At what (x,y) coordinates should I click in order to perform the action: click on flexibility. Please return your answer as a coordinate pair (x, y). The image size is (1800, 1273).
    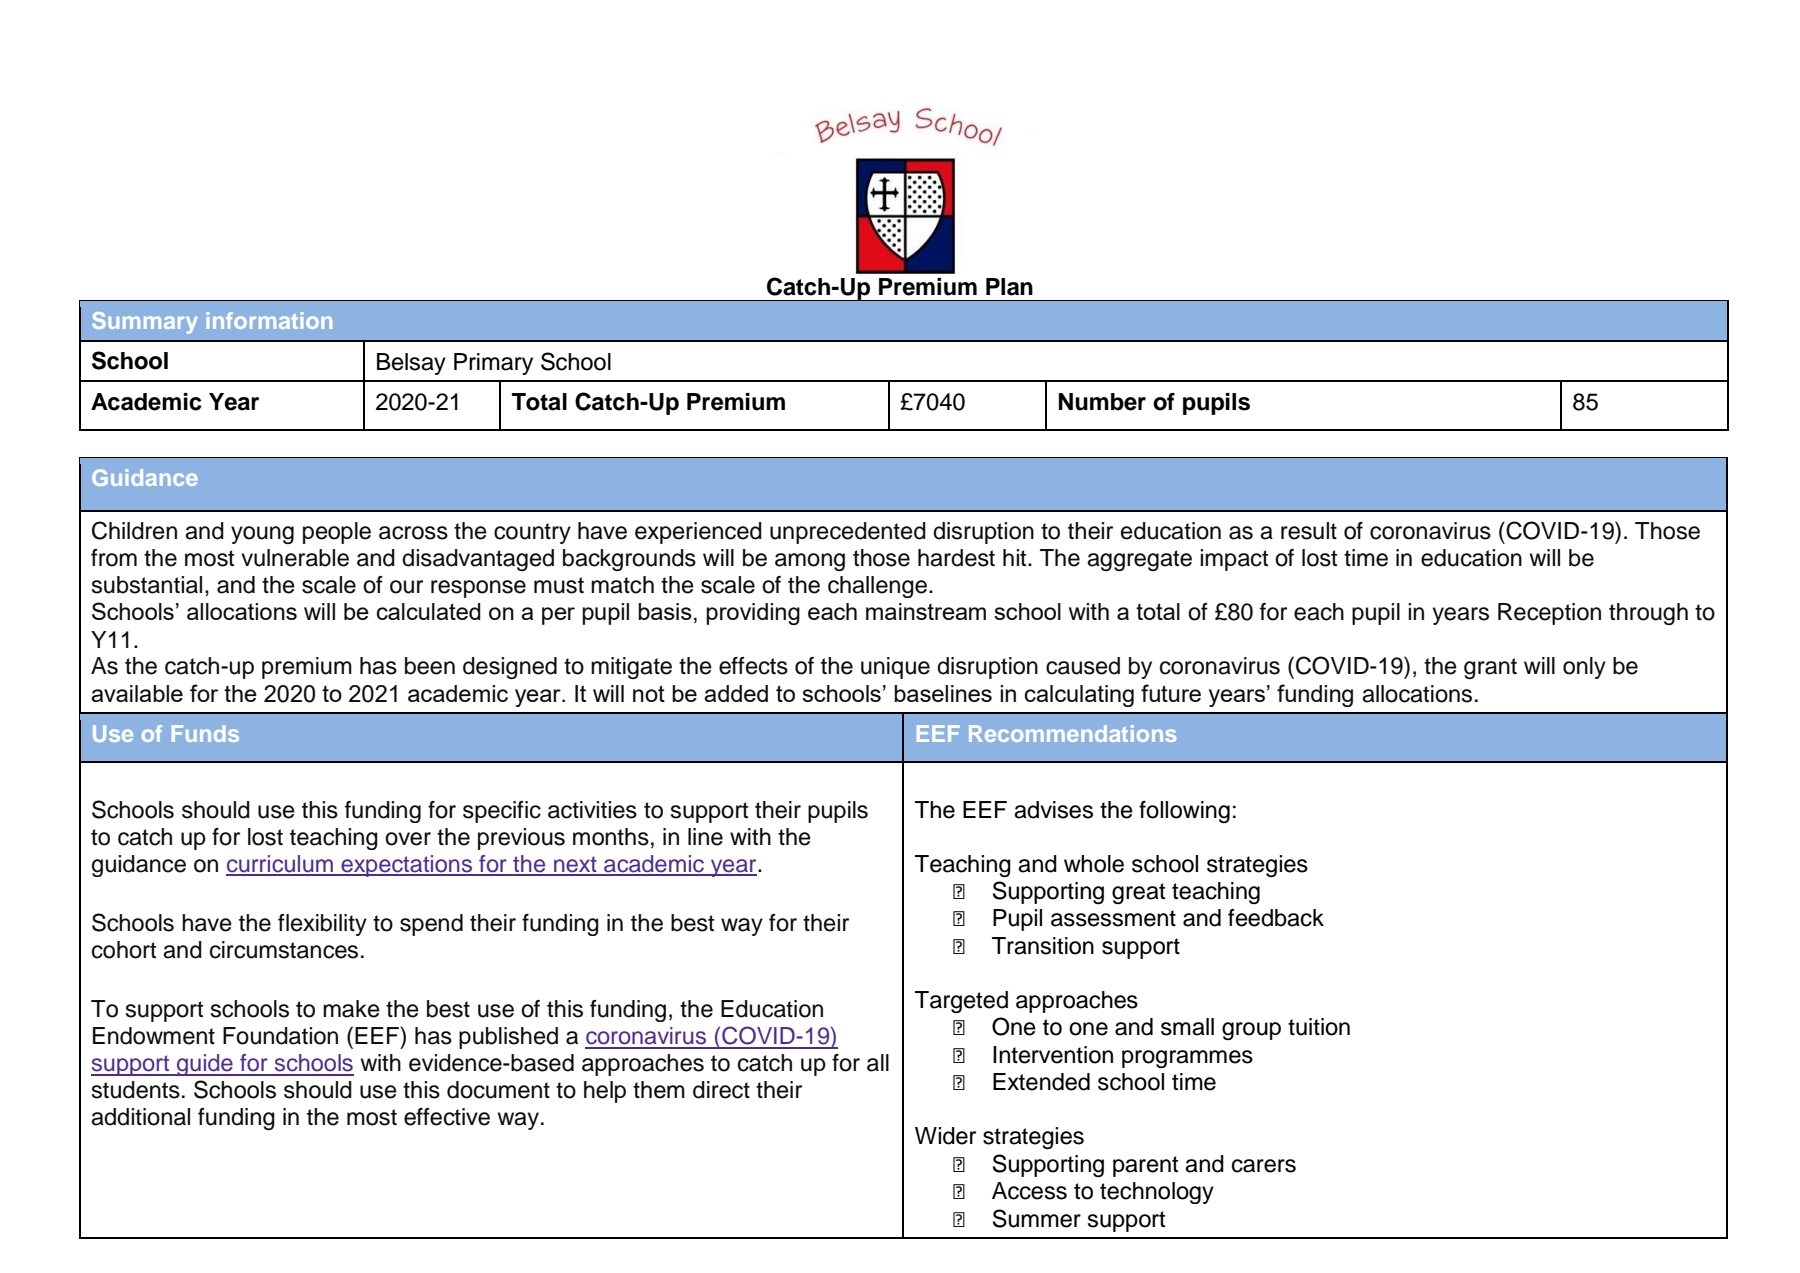
    Looking at the image, I should click on (322, 925).
